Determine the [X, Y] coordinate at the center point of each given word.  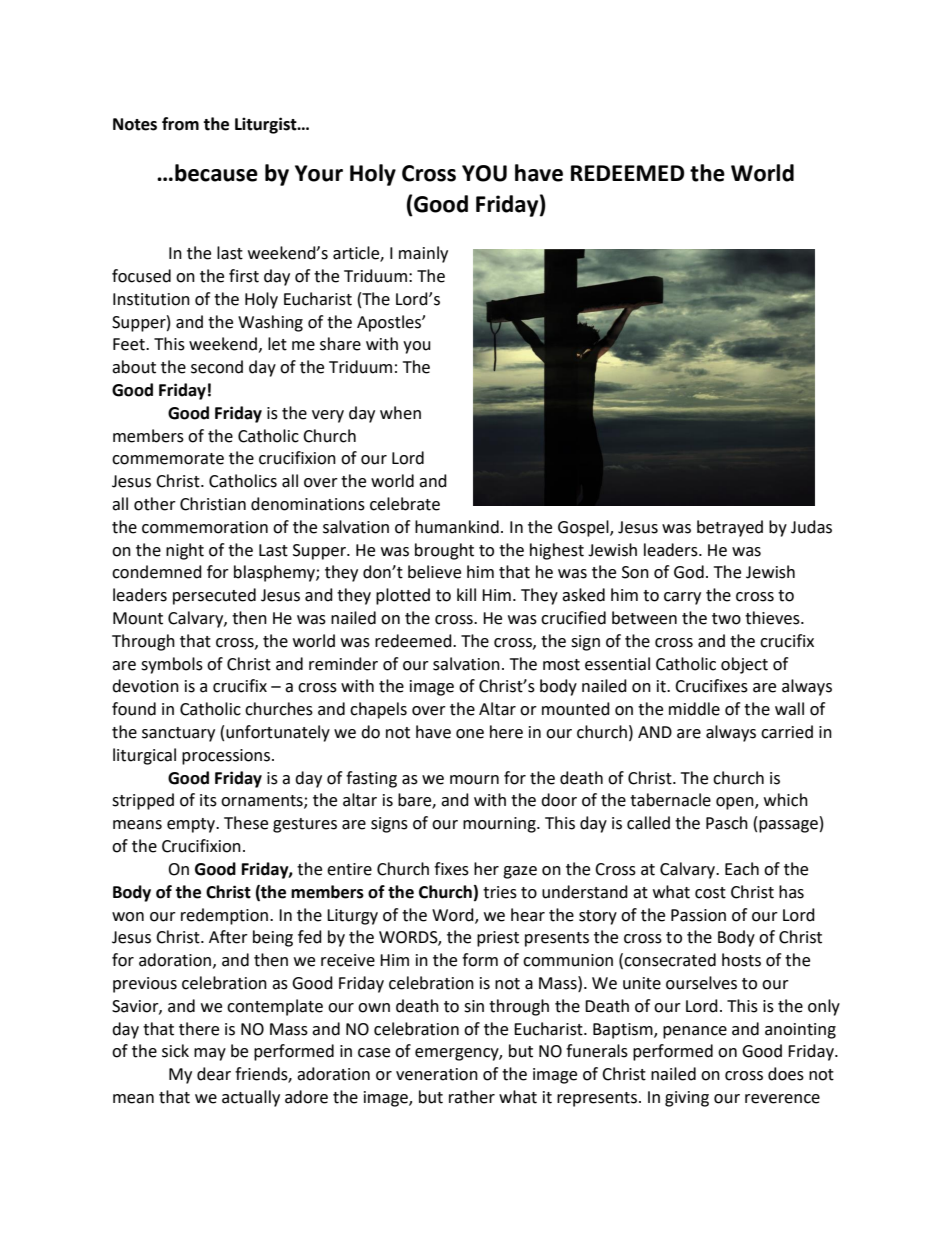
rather [472, 1097]
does [786, 1074]
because [216, 173]
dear [214, 1074]
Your [319, 173]
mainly [423, 254]
